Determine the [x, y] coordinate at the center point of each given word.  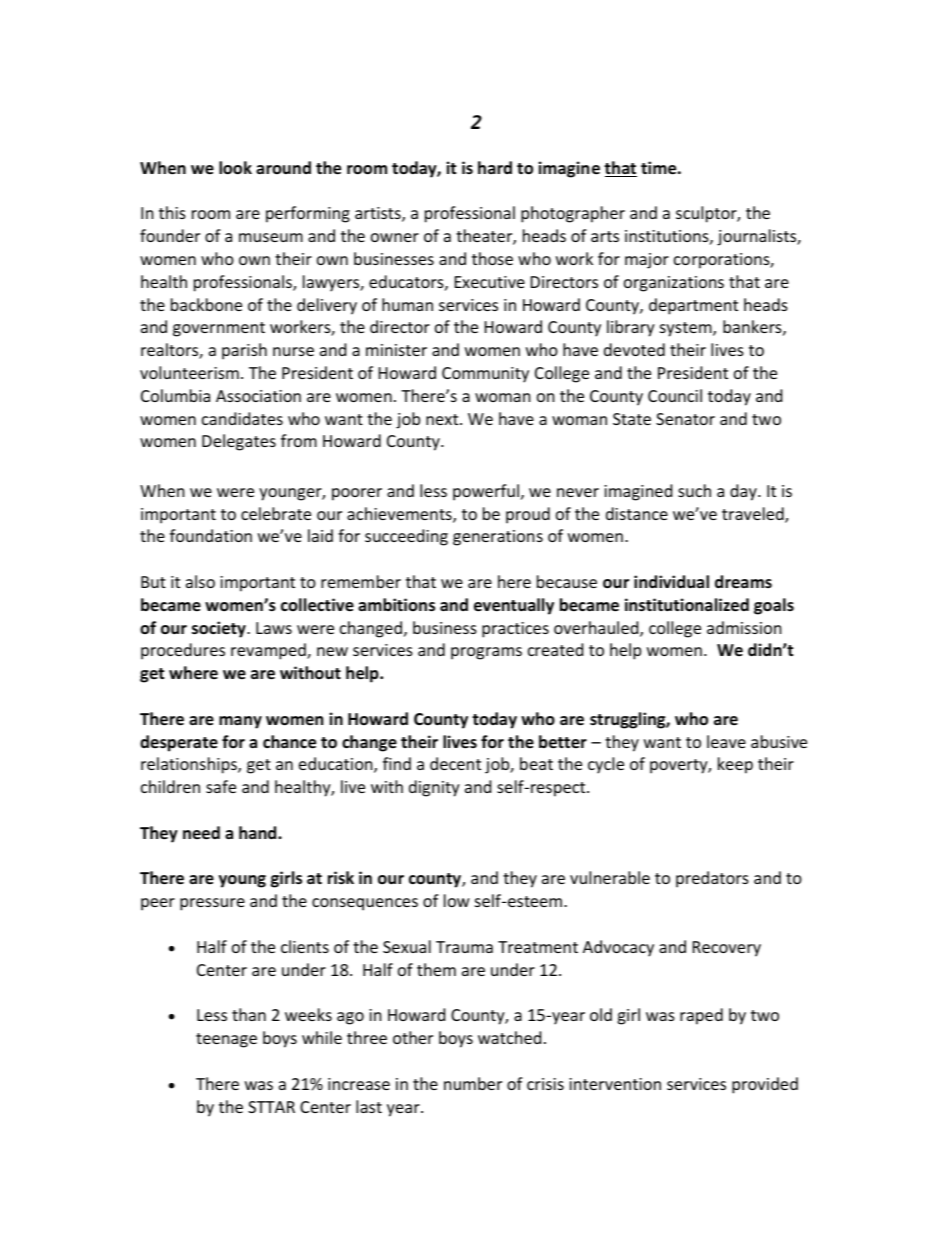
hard [495, 167]
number [473, 1083]
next [443, 419]
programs [486, 653]
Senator [685, 419]
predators [712, 879]
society [220, 629]
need [201, 833]
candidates [242, 418]
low [457, 900]
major [647, 261]
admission [744, 627]
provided [765, 1085]
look [235, 168]
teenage [226, 1040]
